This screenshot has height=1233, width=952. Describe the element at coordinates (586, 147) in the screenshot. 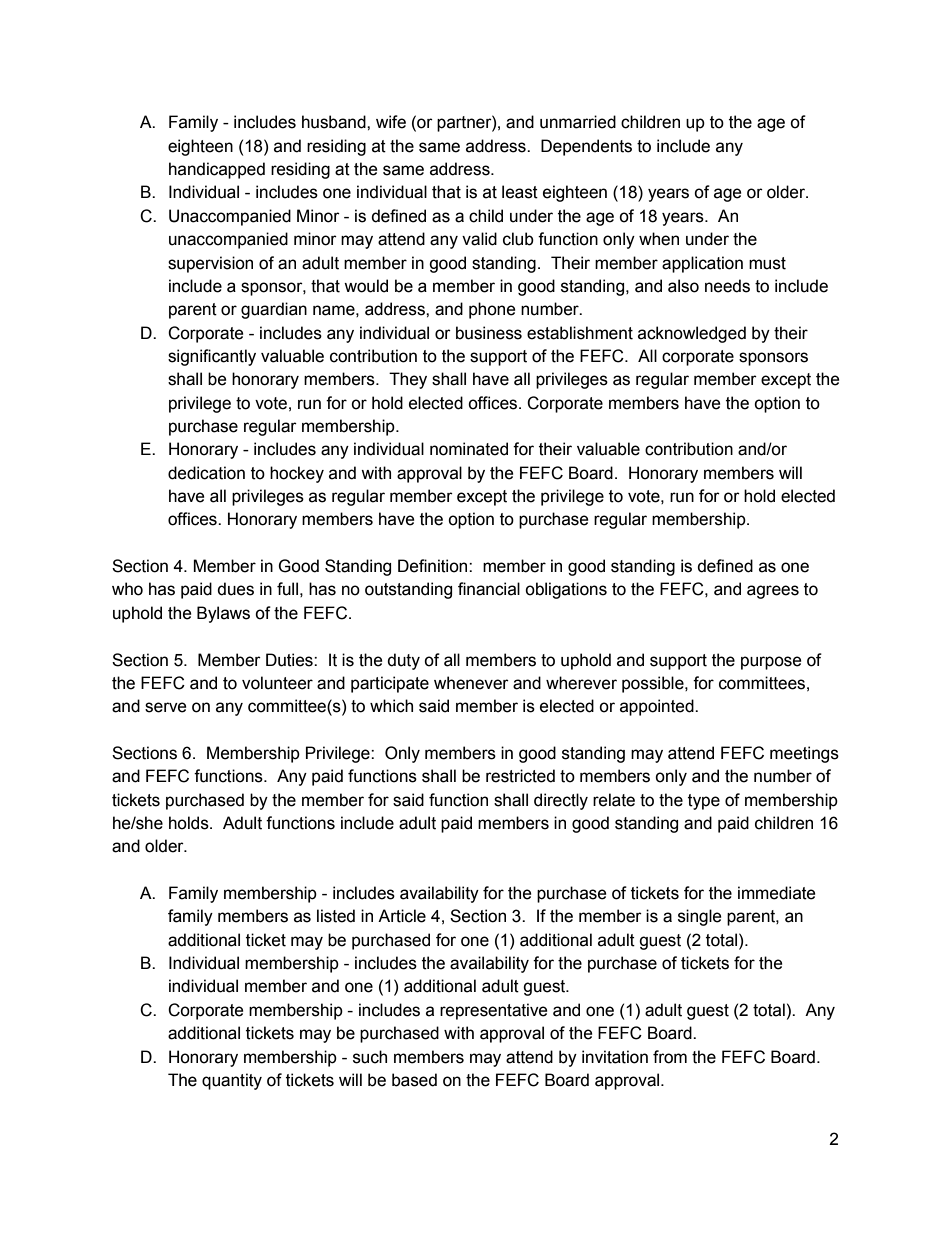

I see `Dependents` at that location.
